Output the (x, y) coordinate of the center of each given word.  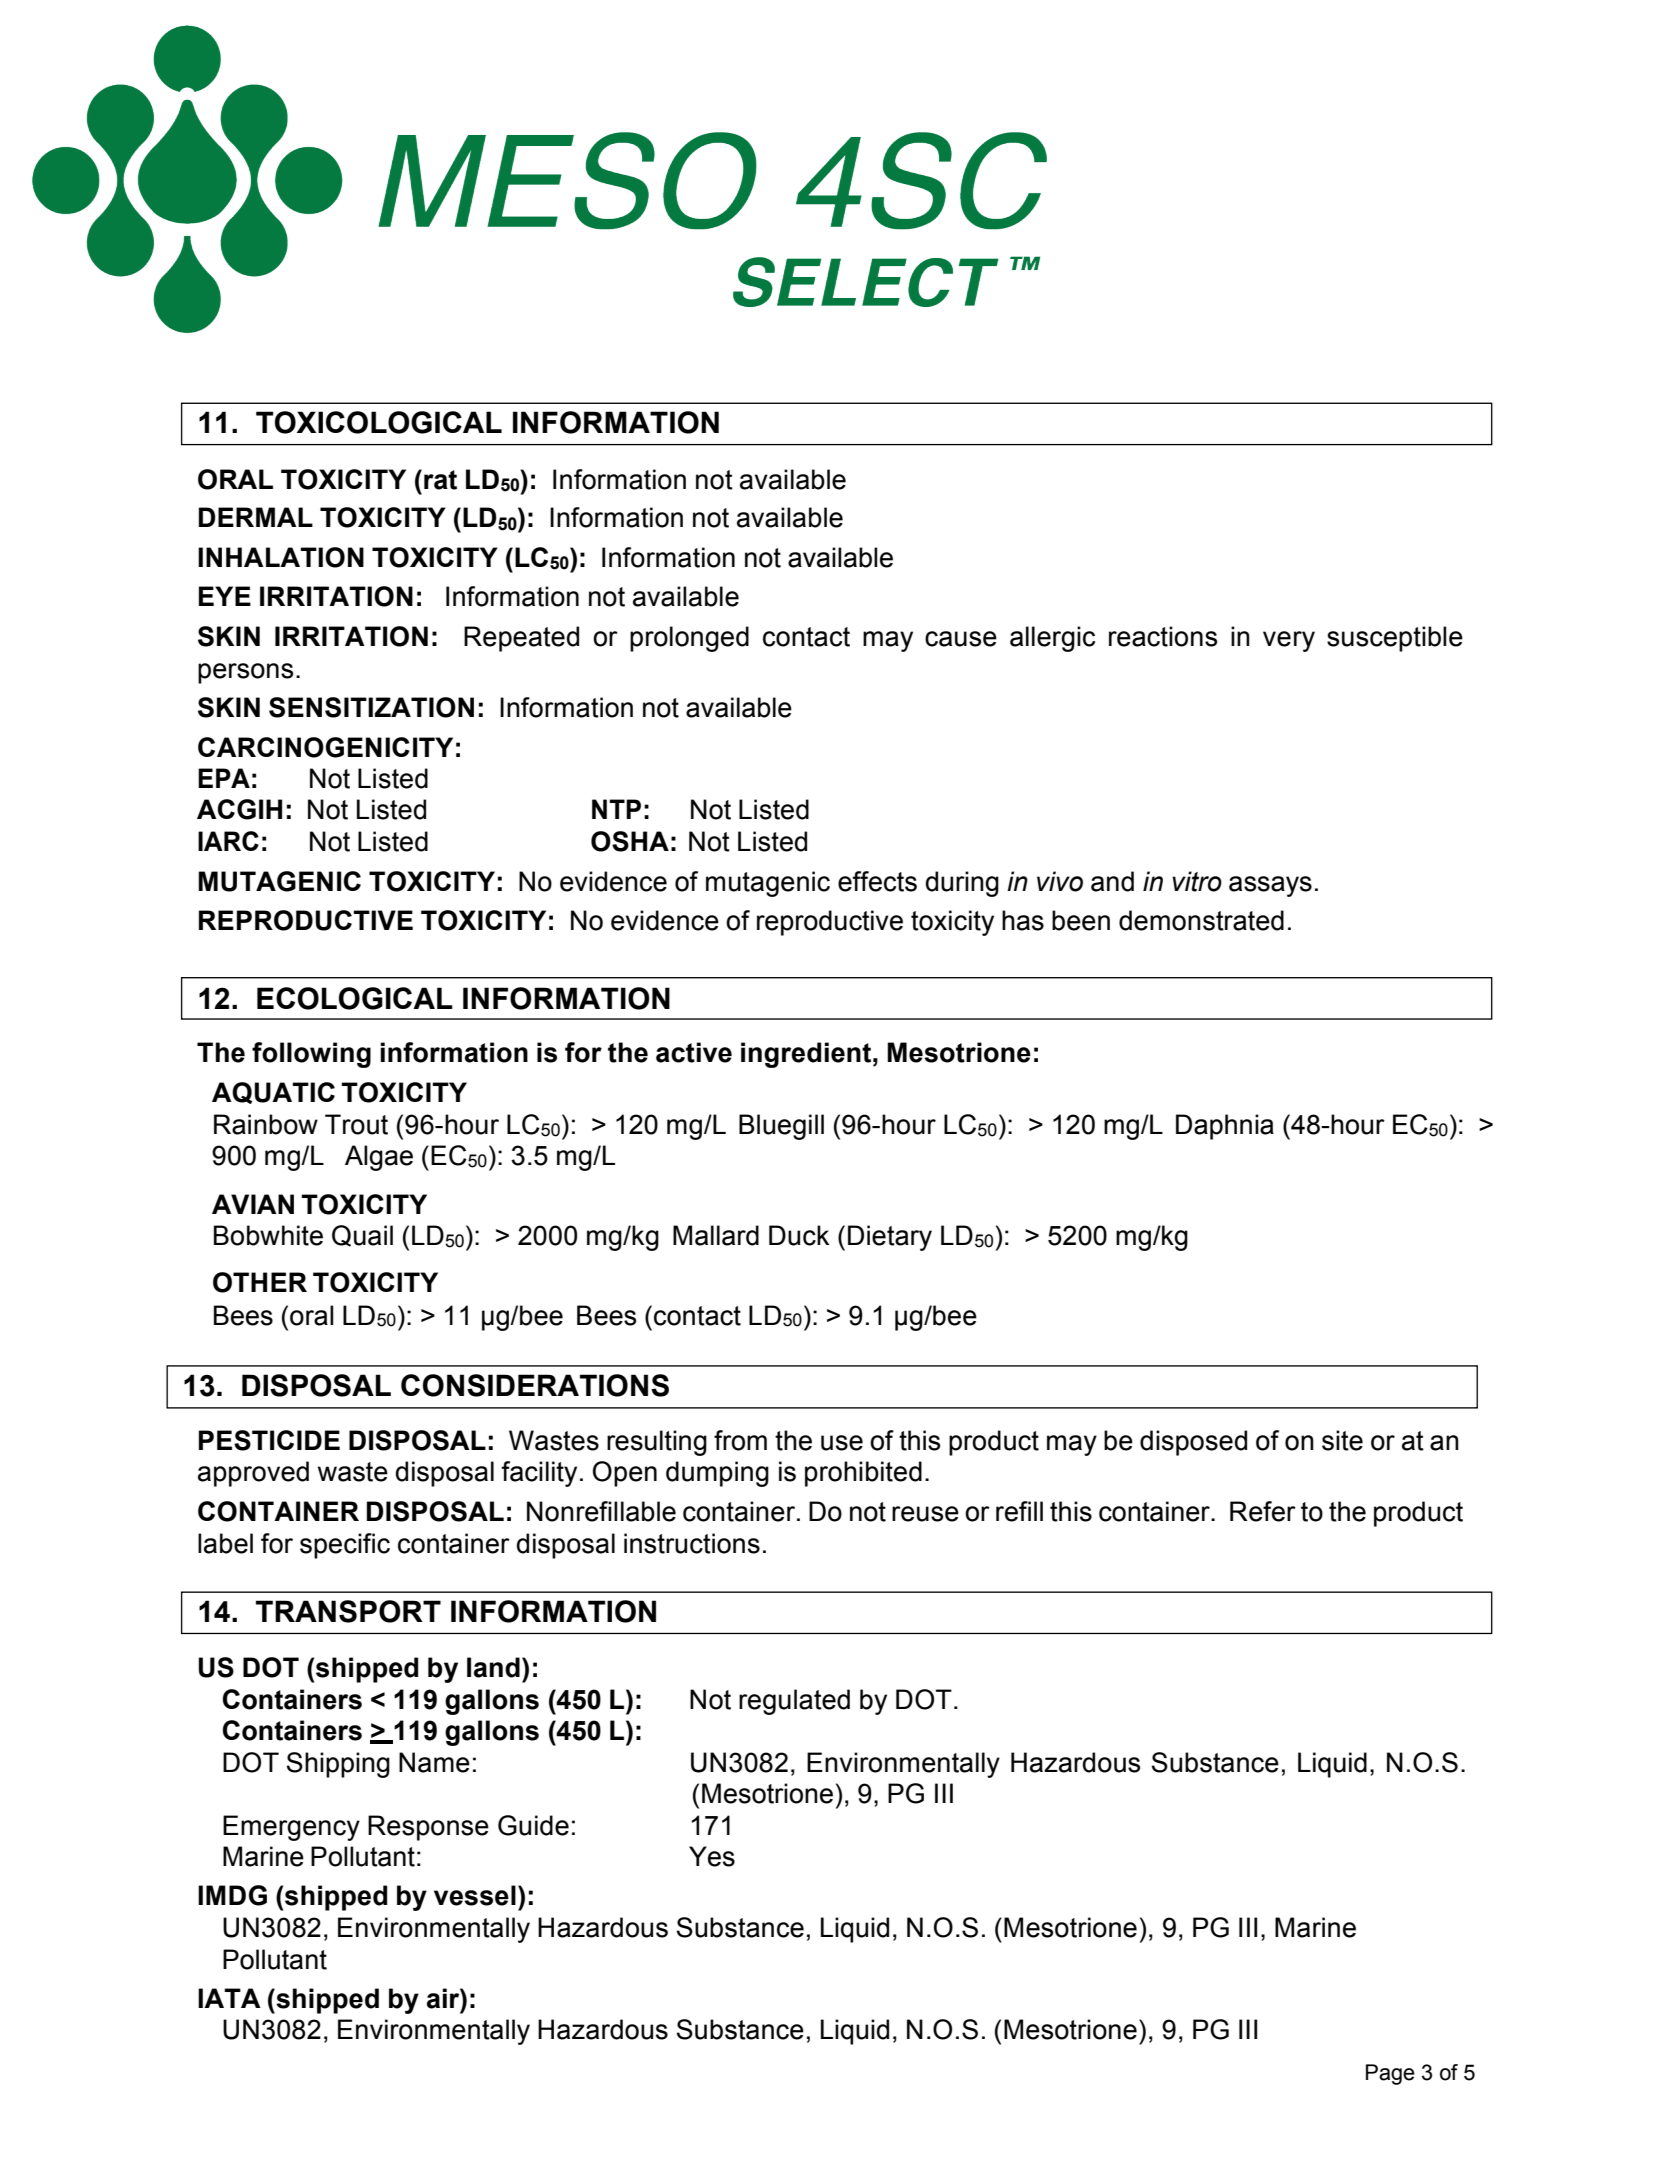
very (1289, 641)
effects (877, 881)
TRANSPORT (348, 1611)
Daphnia (1225, 1127)
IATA (229, 1998)
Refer (1263, 1511)
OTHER (260, 1282)
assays (1270, 886)
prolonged (689, 639)
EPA (224, 778)
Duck (799, 1235)
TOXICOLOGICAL (379, 422)
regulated (794, 1702)
